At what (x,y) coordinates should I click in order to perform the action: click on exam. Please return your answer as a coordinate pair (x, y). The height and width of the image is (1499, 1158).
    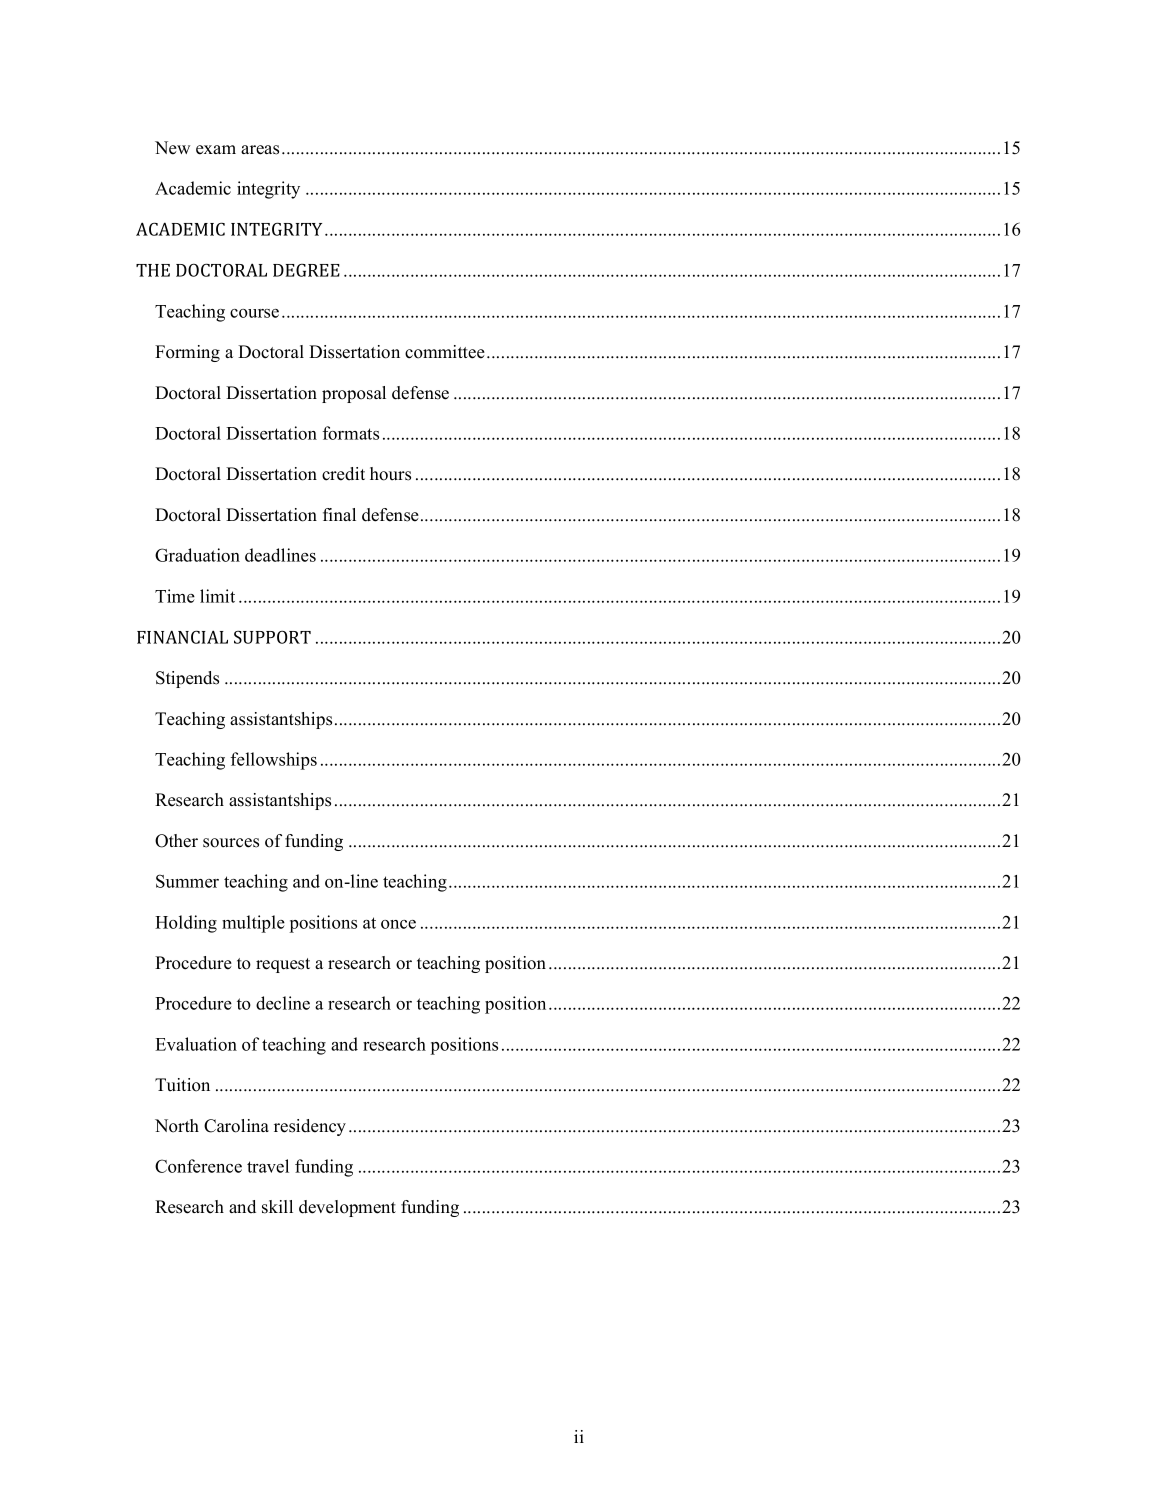
    Looking at the image, I should click on (216, 150).
